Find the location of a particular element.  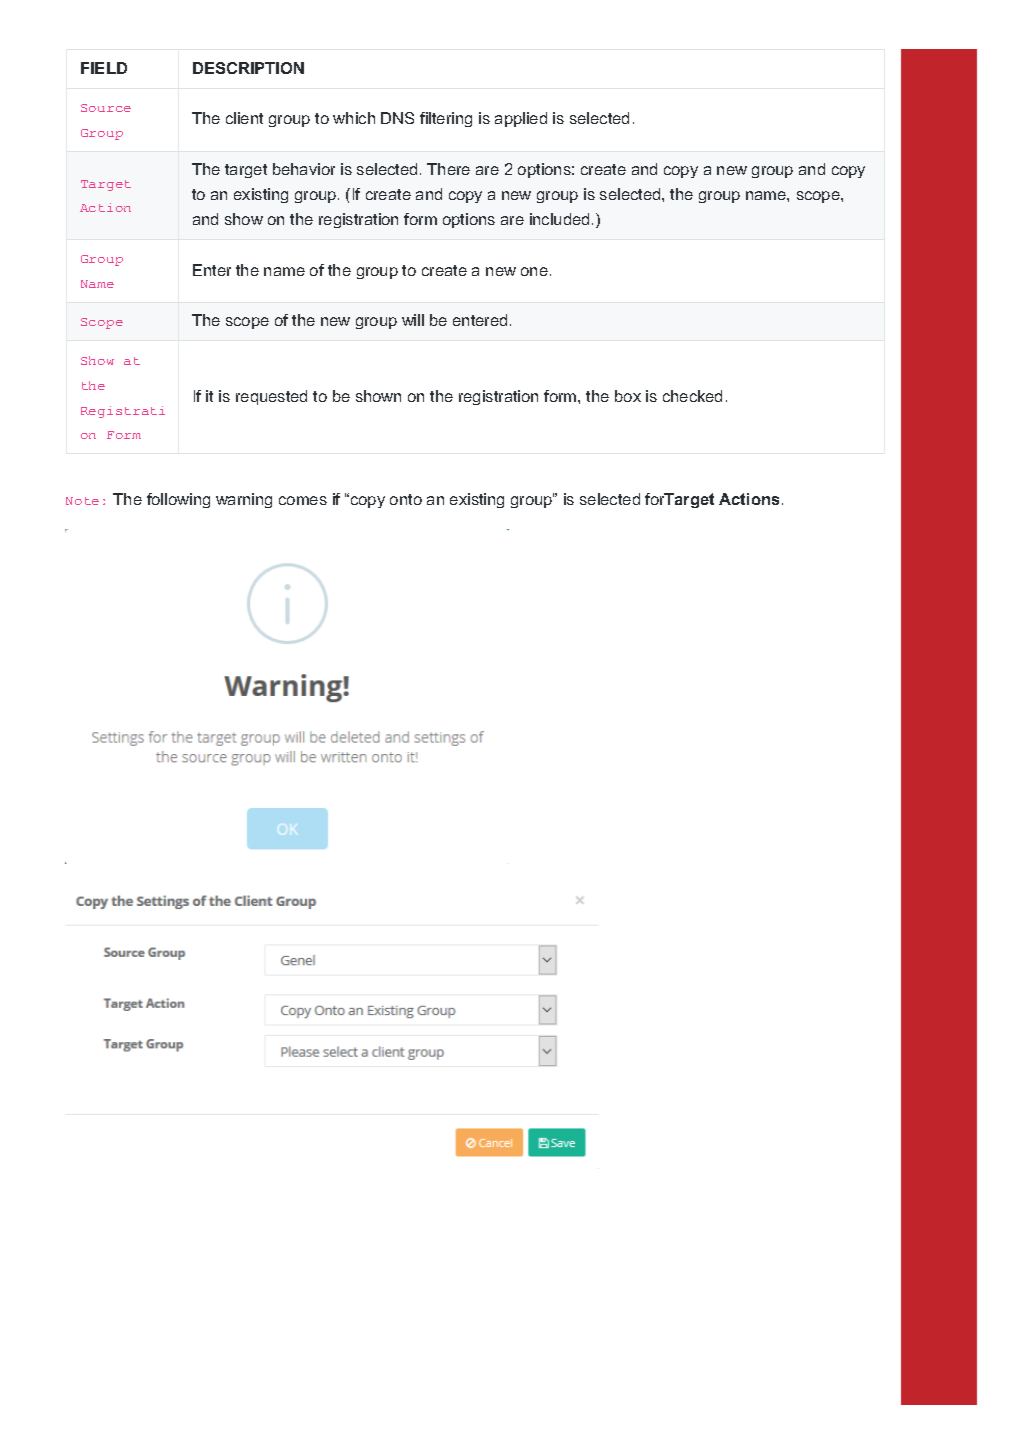

one is located at coordinates (534, 271).
